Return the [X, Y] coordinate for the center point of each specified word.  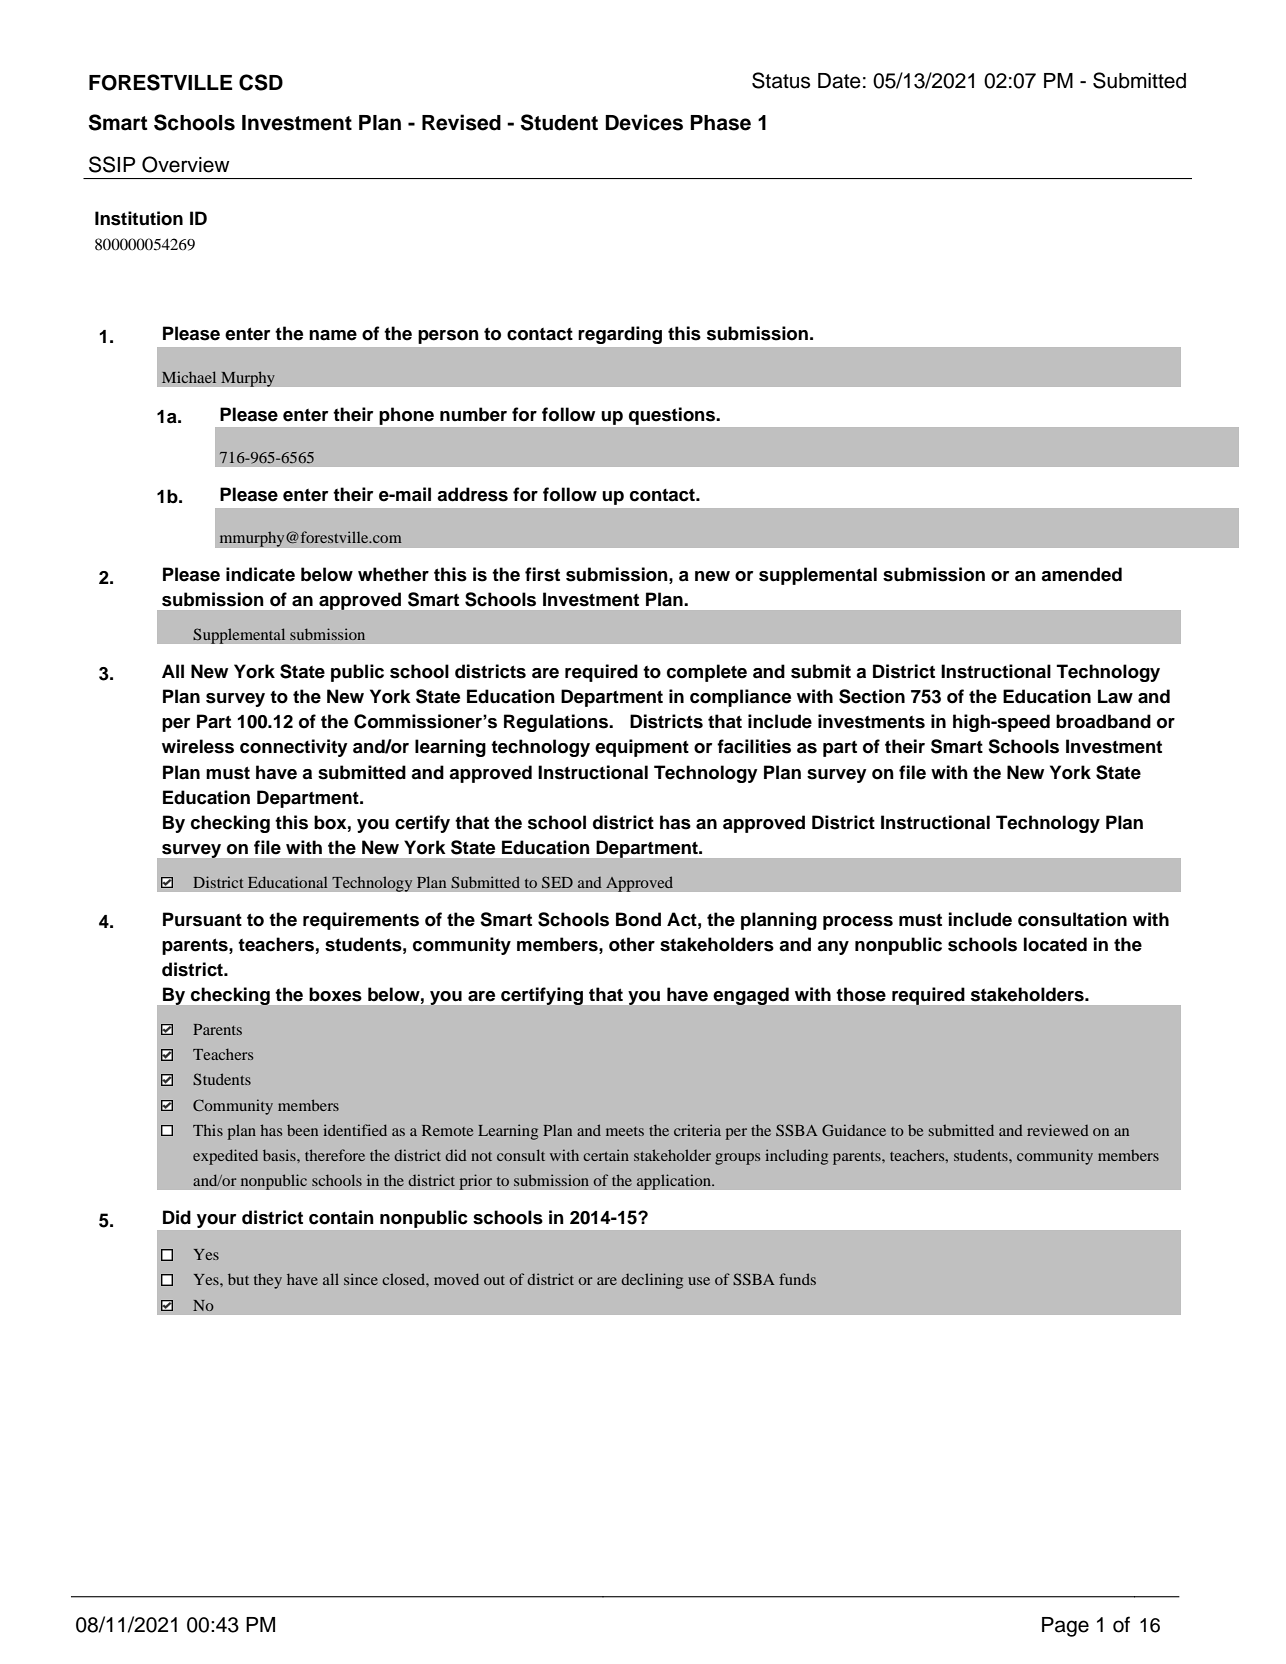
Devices [644, 122]
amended [1081, 574]
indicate [260, 574]
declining [652, 1281]
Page [1065, 1627]
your [216, 1221]
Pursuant [202, 919]
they [268, 1281]
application [674, 1182]
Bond [638, 919]
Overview [186, 164]
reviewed [1058, 1130]
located [1055, 944]
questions [673, 416]
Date [839, 81]
